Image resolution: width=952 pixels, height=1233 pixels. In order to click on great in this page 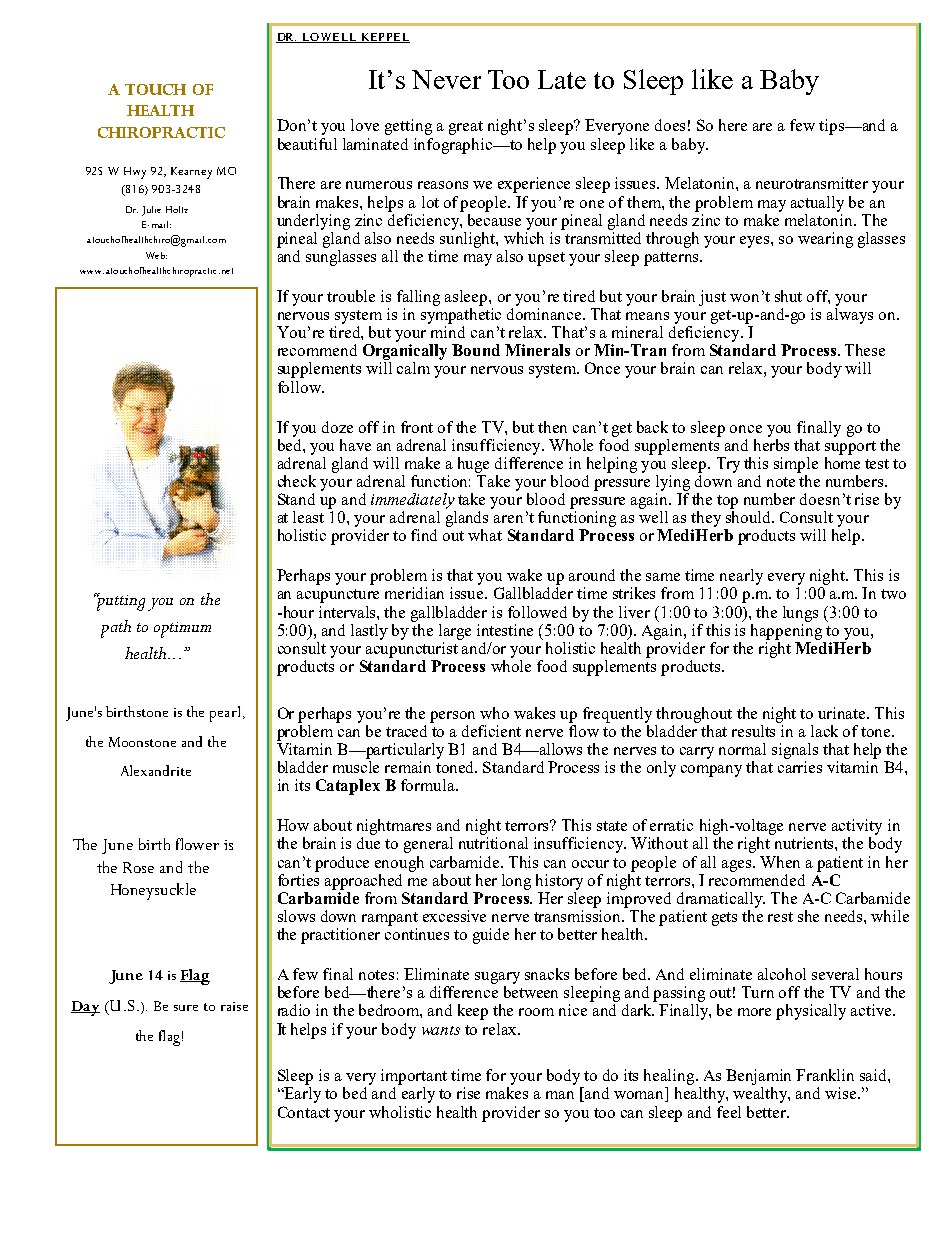, I will do `click(466, 128)`.
